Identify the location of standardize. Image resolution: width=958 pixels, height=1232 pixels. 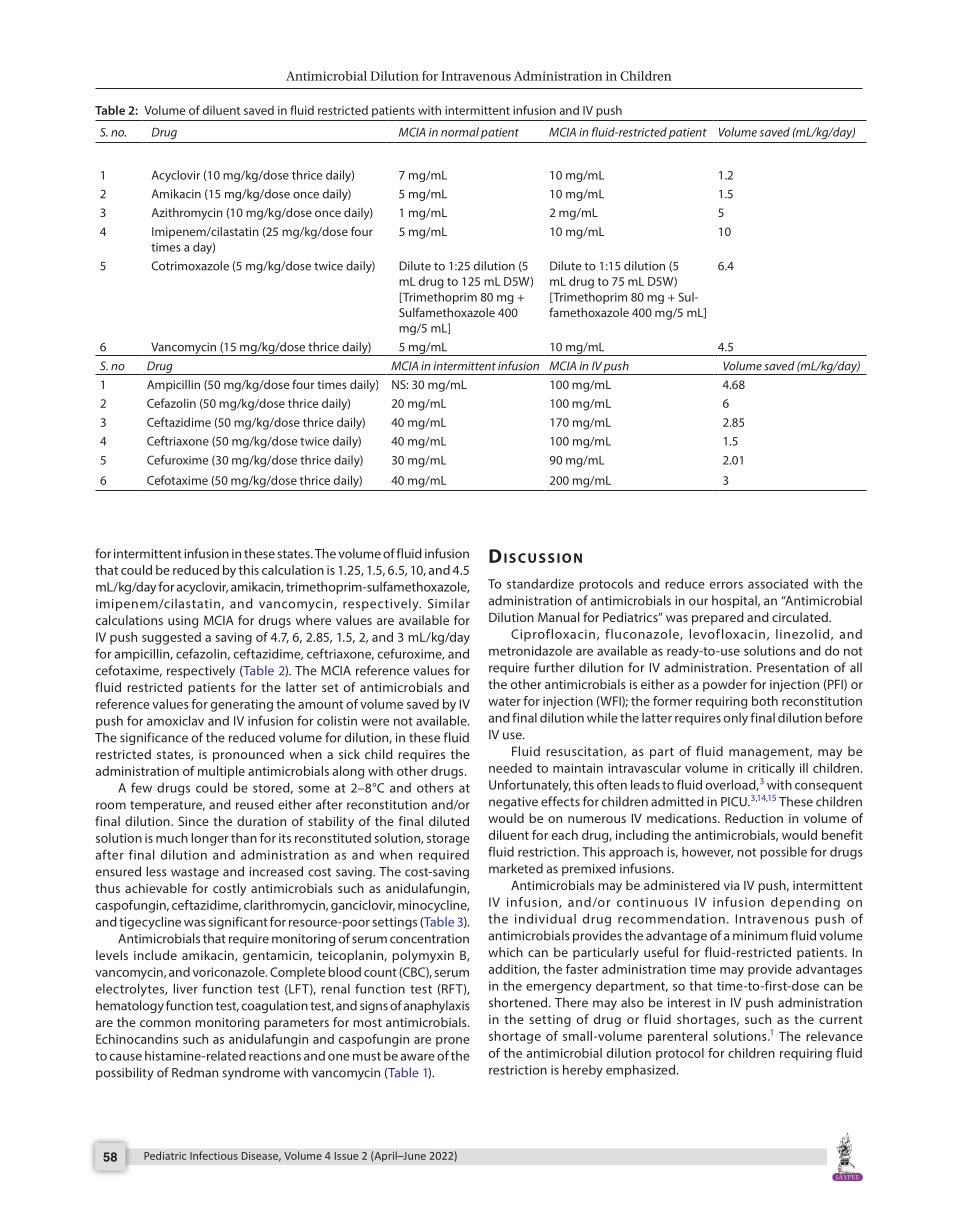
(540, 583).
